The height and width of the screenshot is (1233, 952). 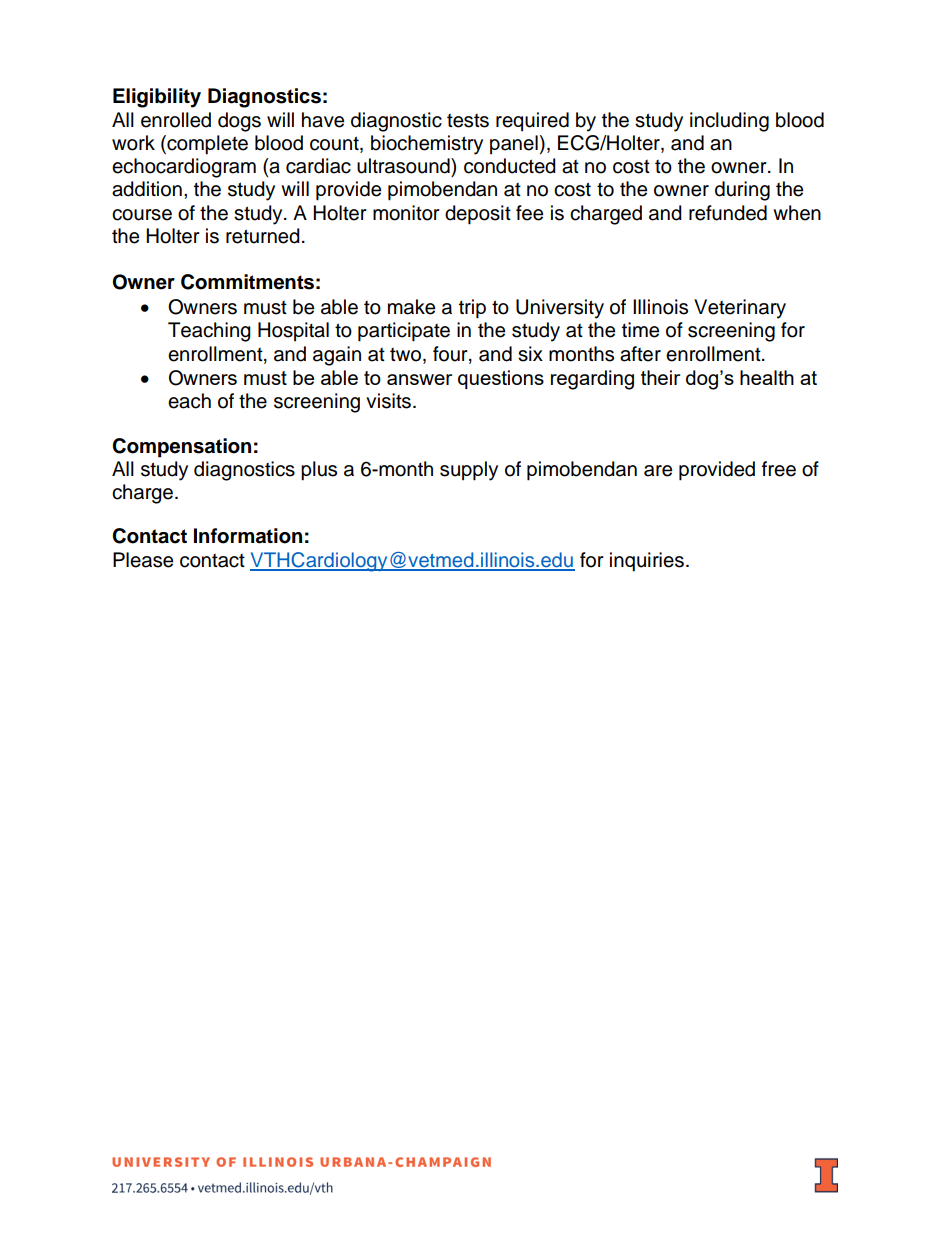 What do you see at coordinates (658, 471) in the screenshot?
I see `are` at bounding box center [658, 471].
